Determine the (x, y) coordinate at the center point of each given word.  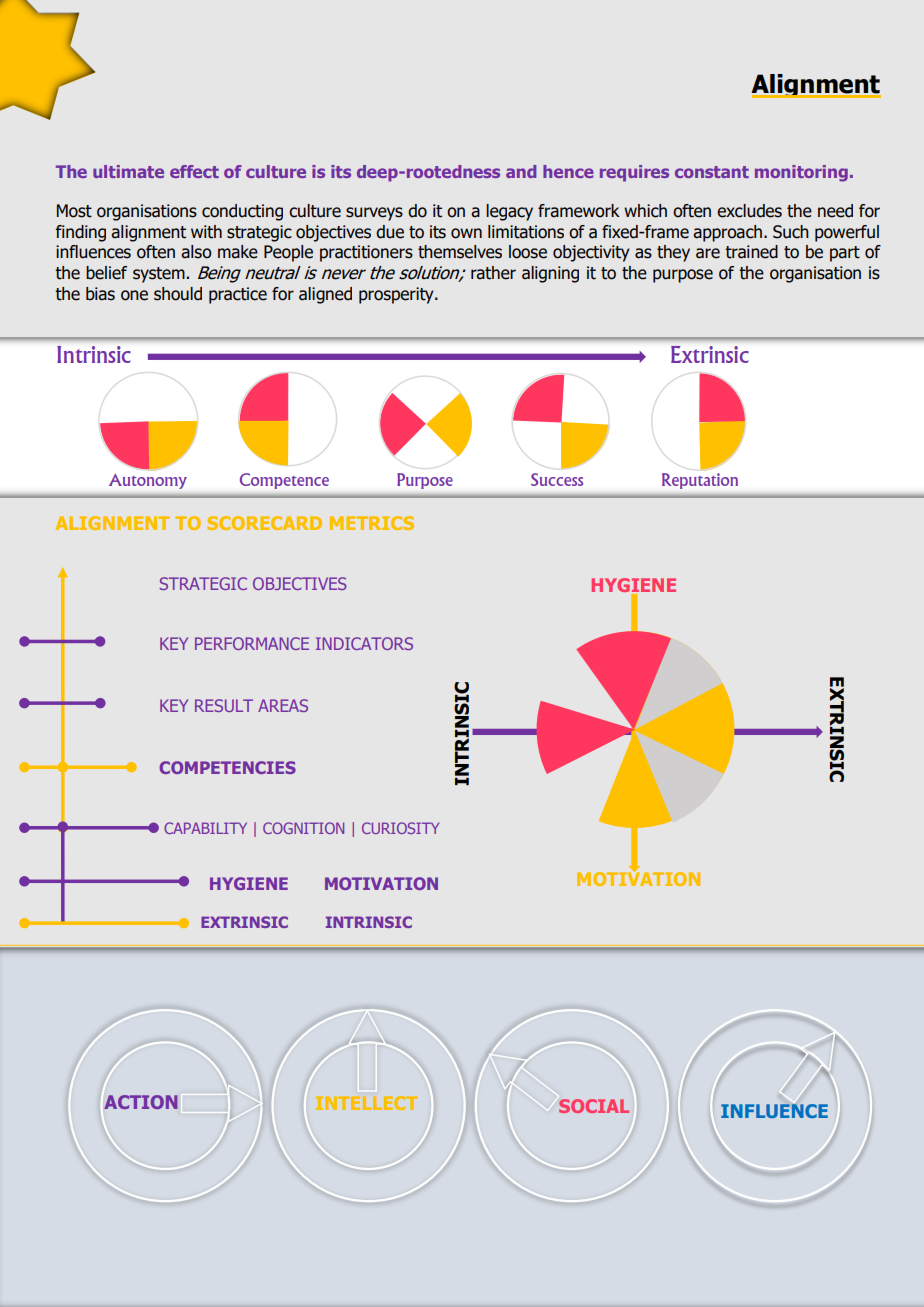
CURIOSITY (400, 828)
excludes (749, 211)
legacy (509, 212)
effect (194, 171)
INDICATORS (364, 643)
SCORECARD (264, 523)
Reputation (700, 481)
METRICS (372, 523)
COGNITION (303, 828)
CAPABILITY (205, 828)
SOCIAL (594, 1106)
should (178, 294)
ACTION (141, 1102)
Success (557, 479)
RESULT (224, 705)
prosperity (397, 295)
